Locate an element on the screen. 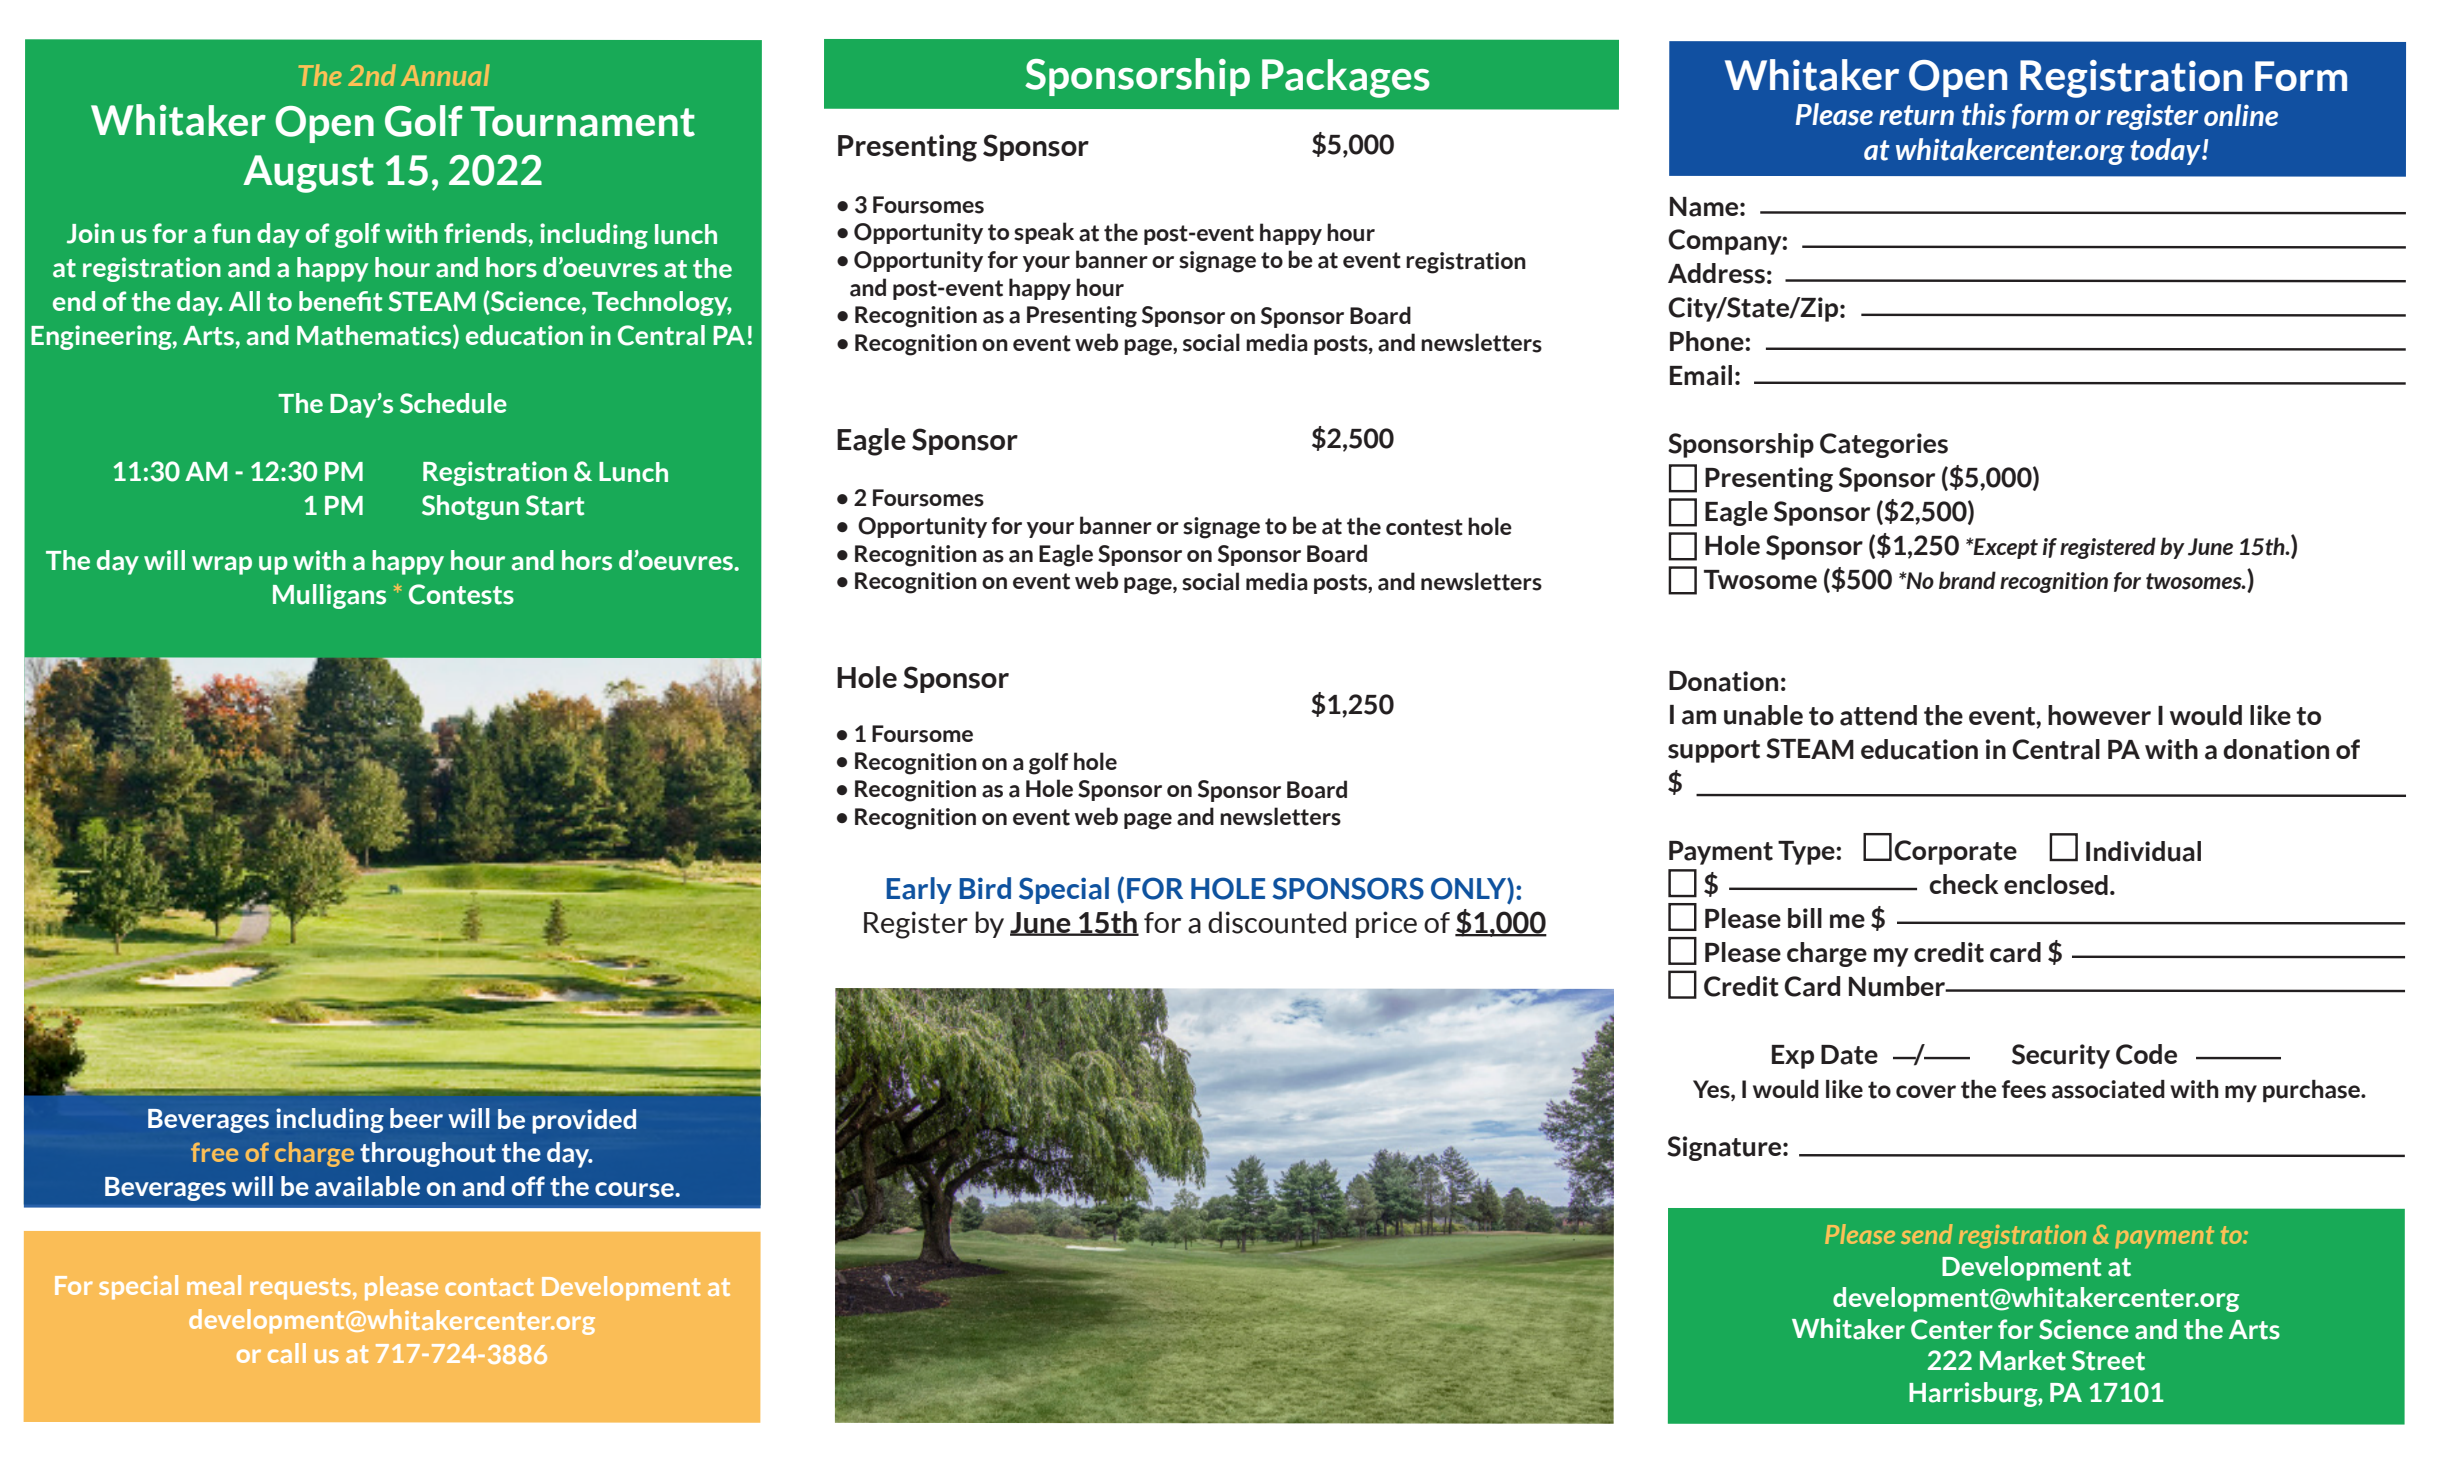 This screenshot has width=2443, height=1483. support is located at coordinates (1714, 751).
